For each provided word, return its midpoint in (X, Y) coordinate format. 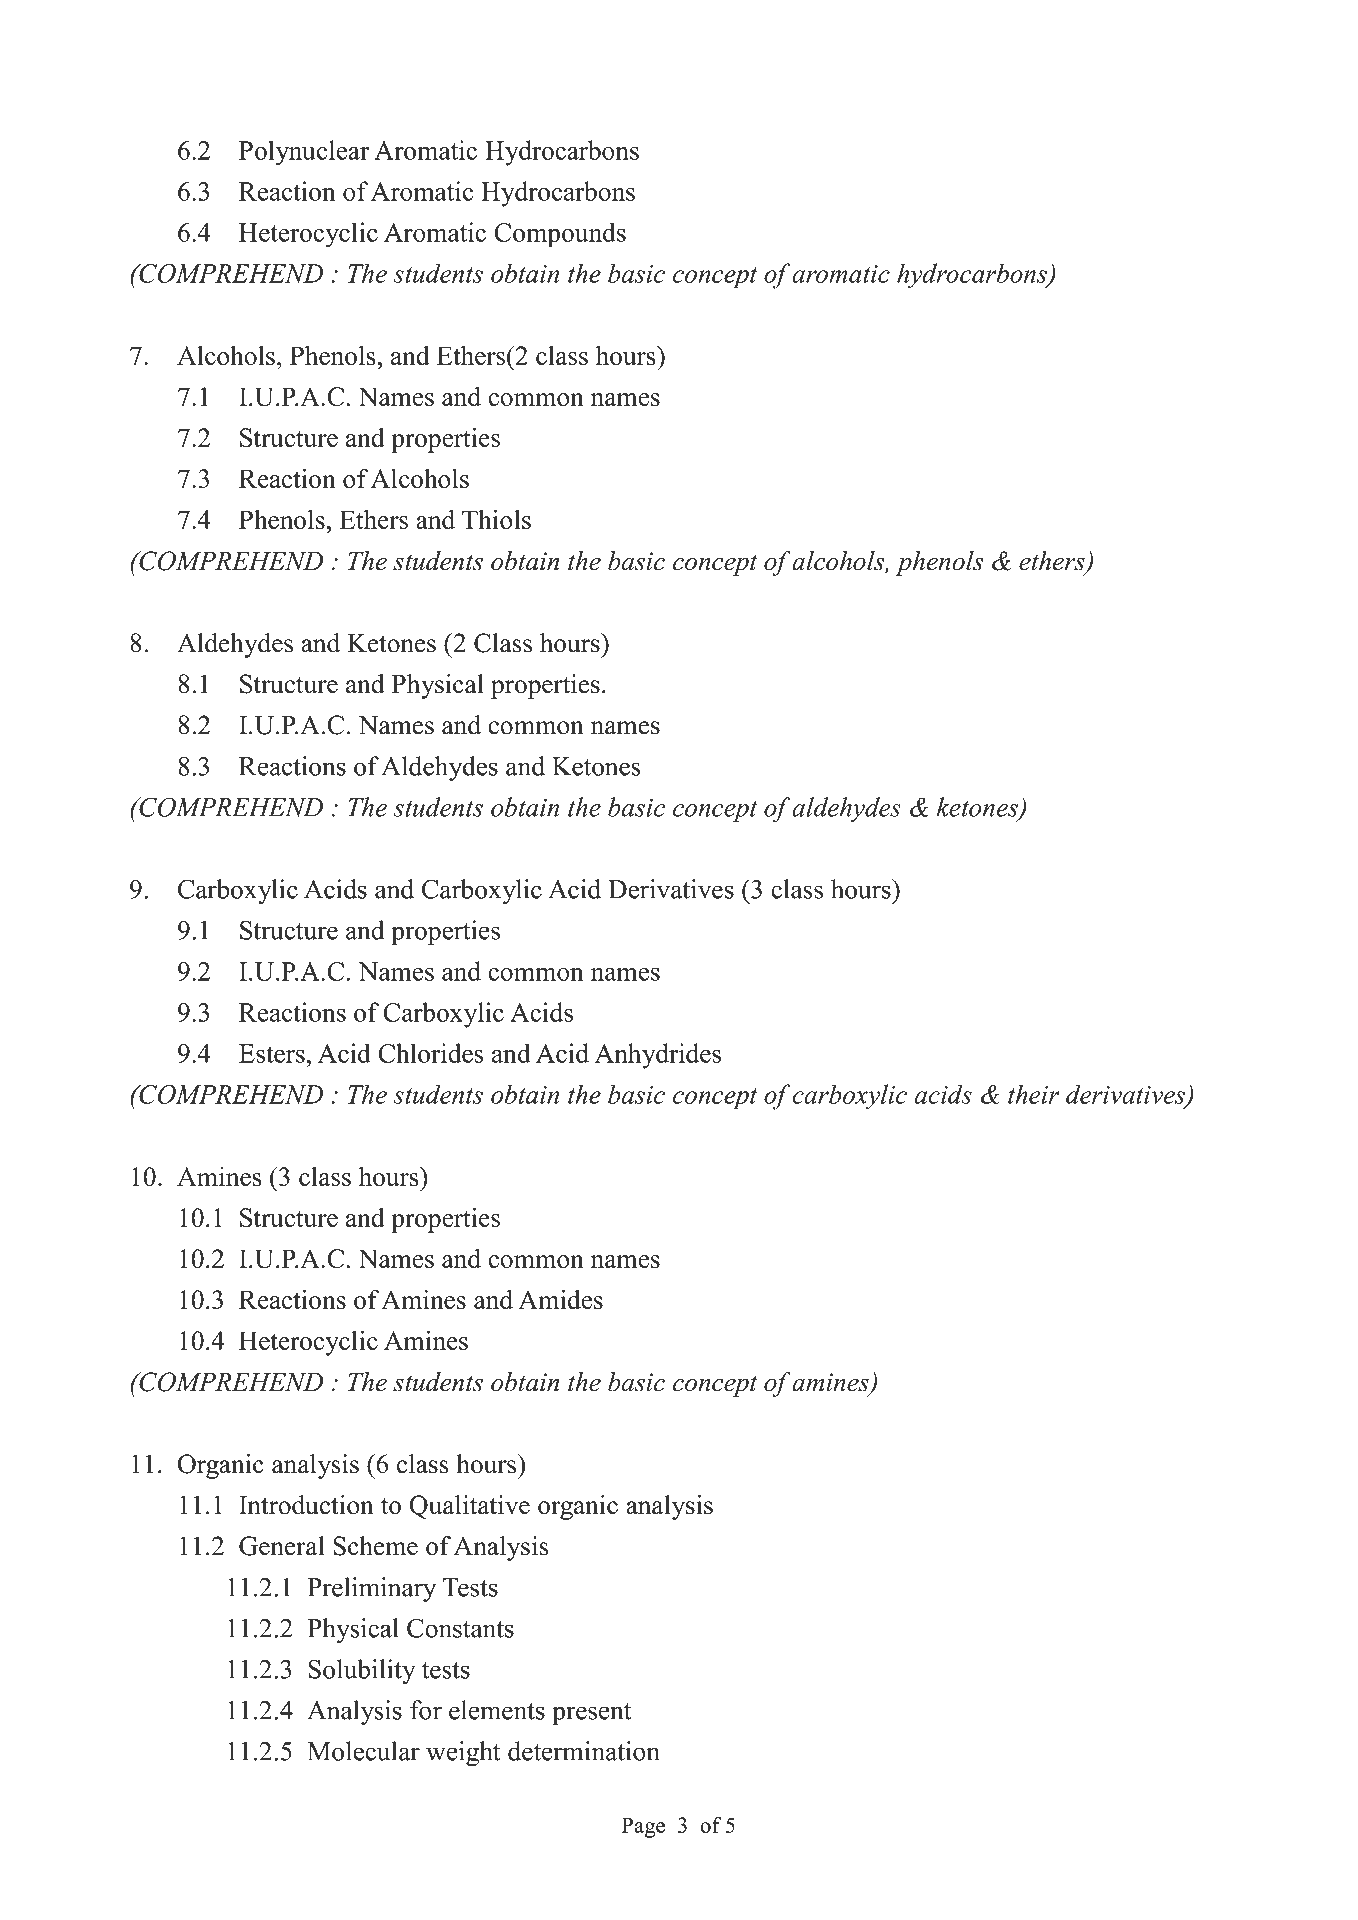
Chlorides (431, 1053)
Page (643, 1827)
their (1034, 1094)
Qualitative (469, 1507)
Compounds (560, 235)
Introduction (306, 1505)
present (592, 1714)
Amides (560, 1299)
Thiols (496, 519)
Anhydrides (658, 1056)
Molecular (363, 1751)
